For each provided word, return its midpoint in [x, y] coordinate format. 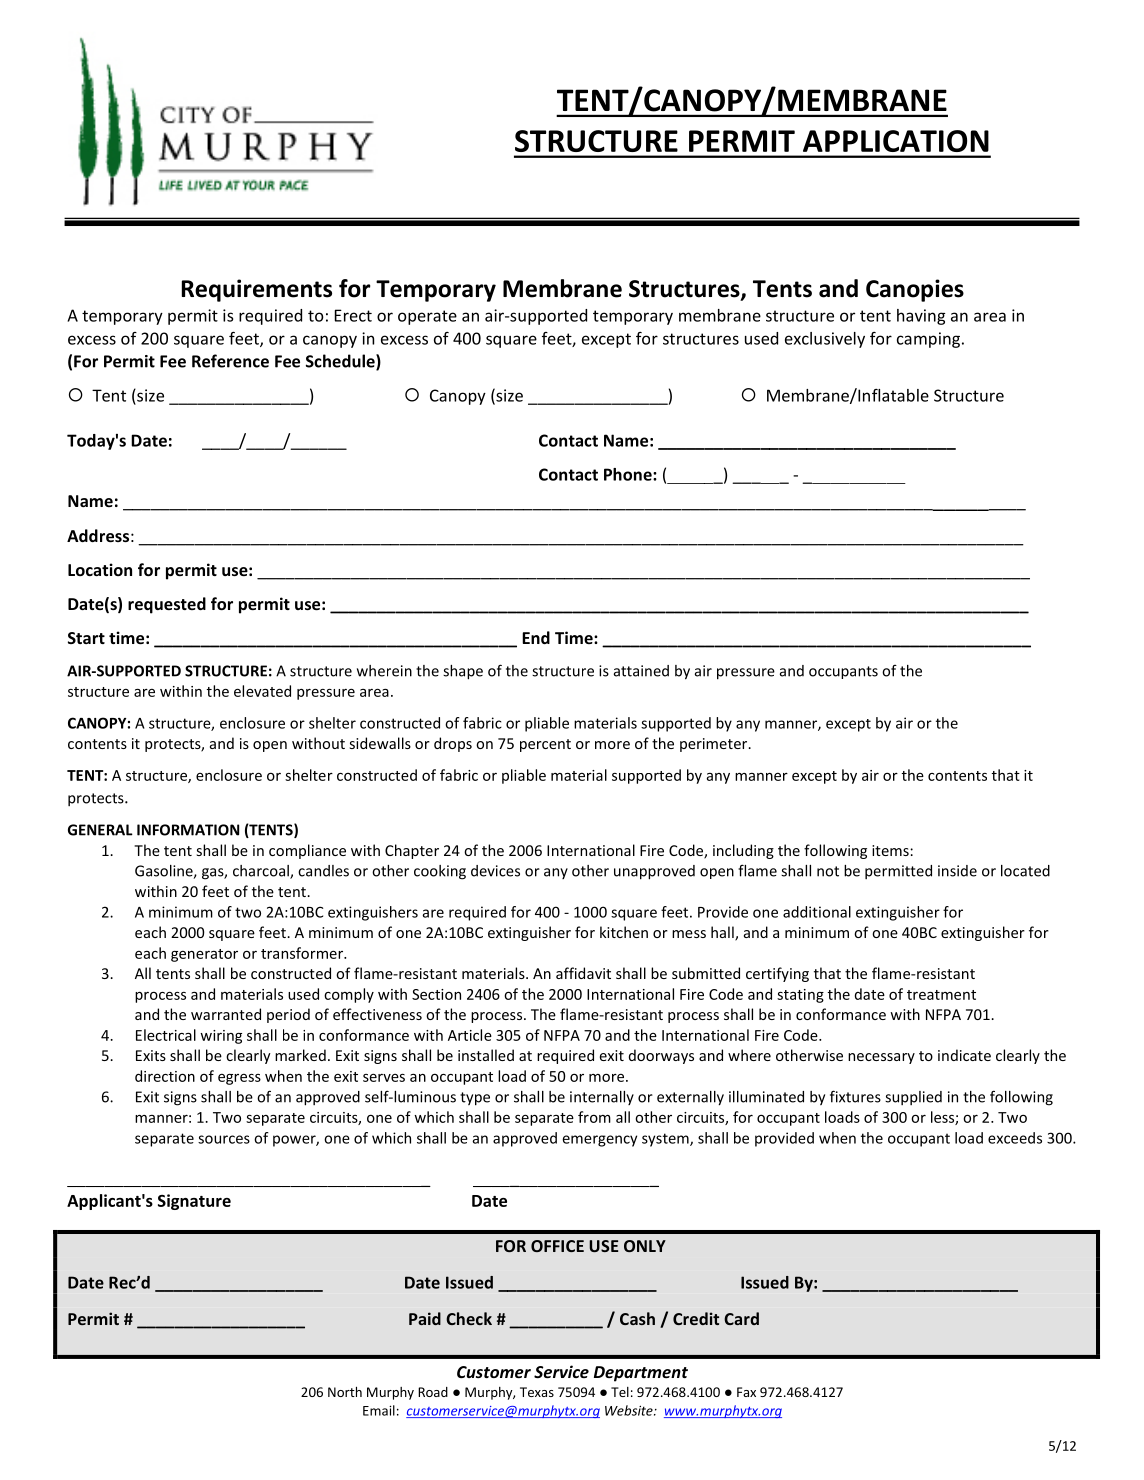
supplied [913, 1098]
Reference [230, 361]
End [536, 637]
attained [641, 671]
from [594, 1117]
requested [167, 605]
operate [427, 317]
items [891, 850]
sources [224, 1139]
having [921, 317]
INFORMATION [188, 830]
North [345, 1391]
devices [495, 871]
